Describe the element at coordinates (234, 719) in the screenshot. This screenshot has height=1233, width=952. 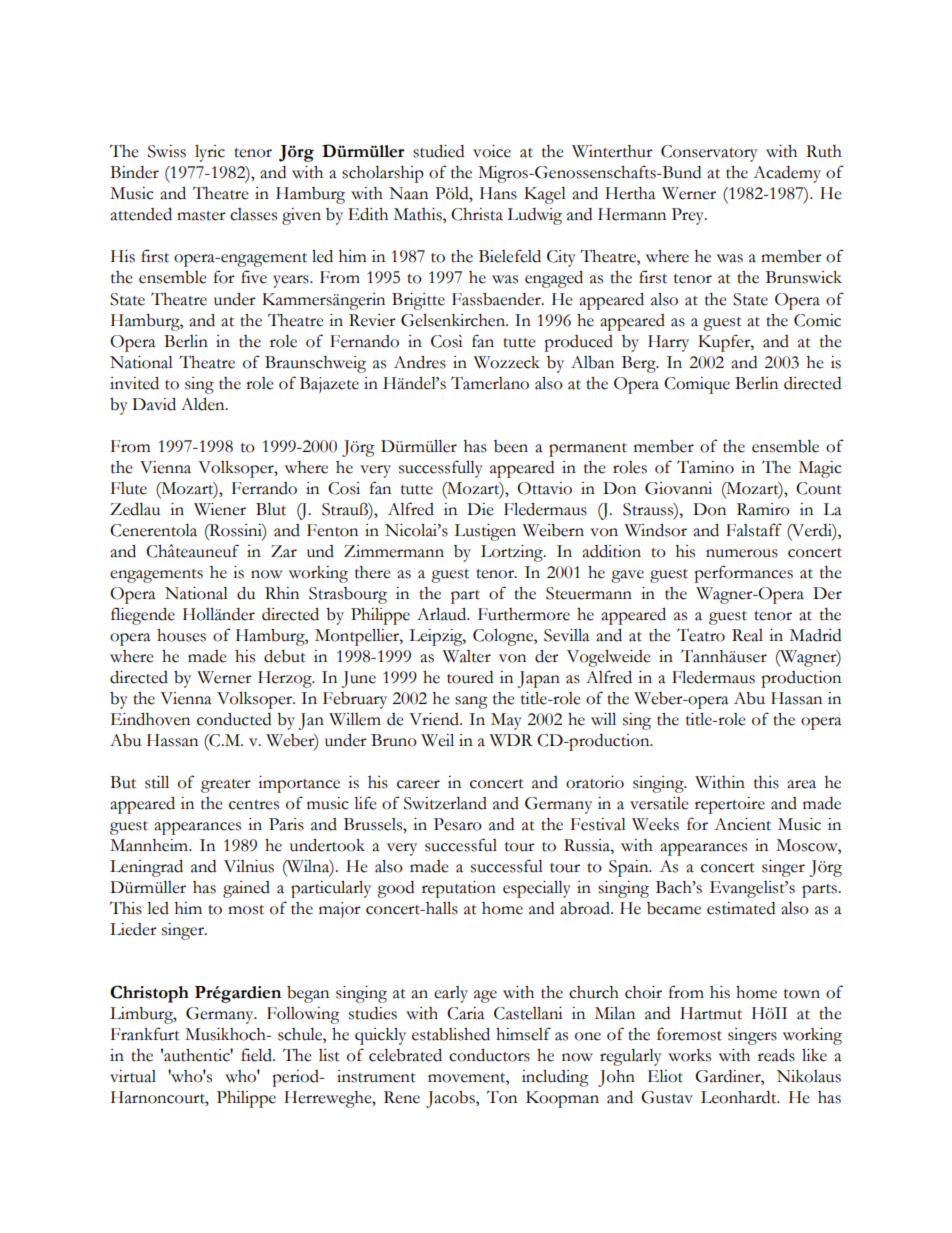
I see `conducted` at that location.
